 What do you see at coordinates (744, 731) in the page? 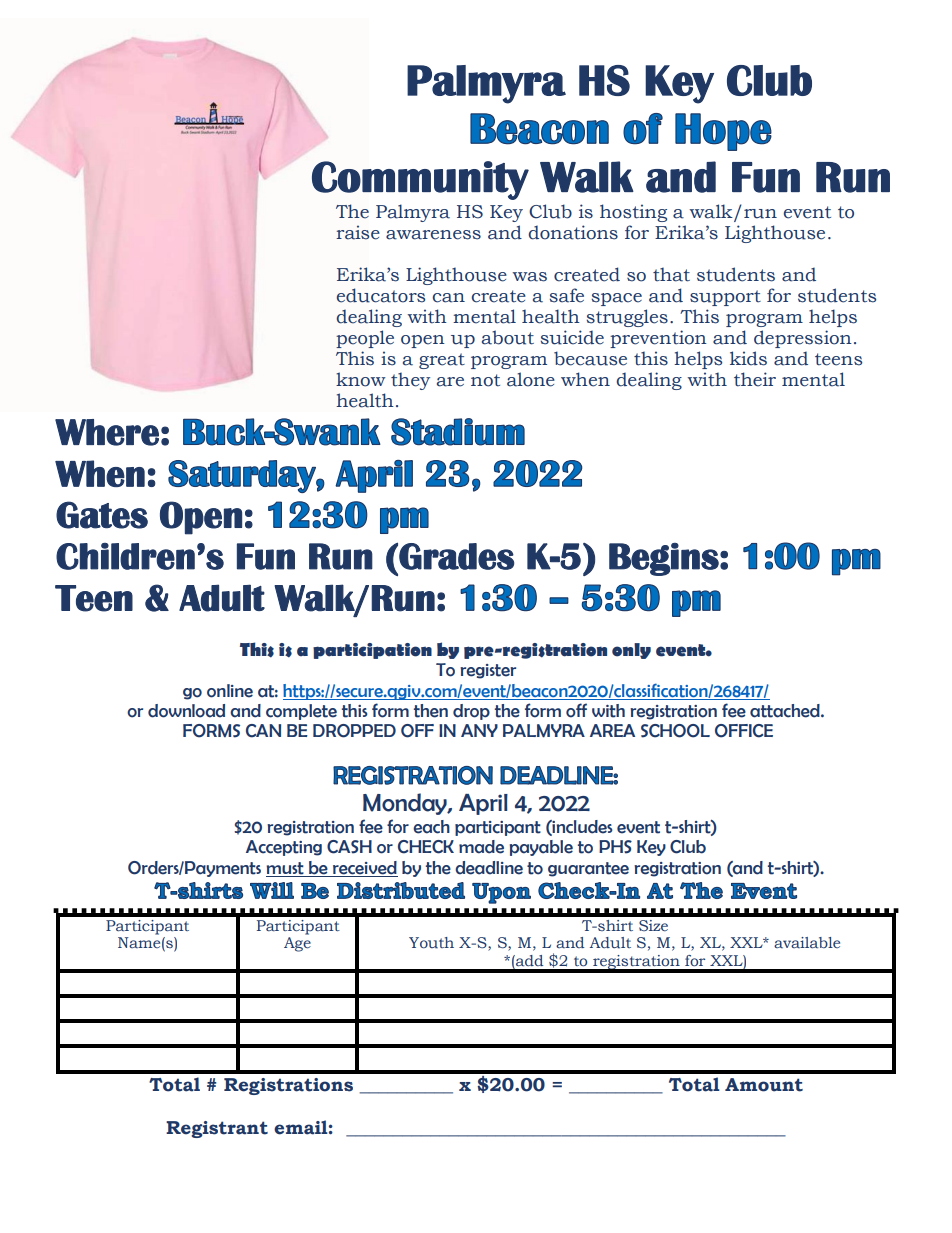
I see `OFFICE` at bounding box center [744, 731].
